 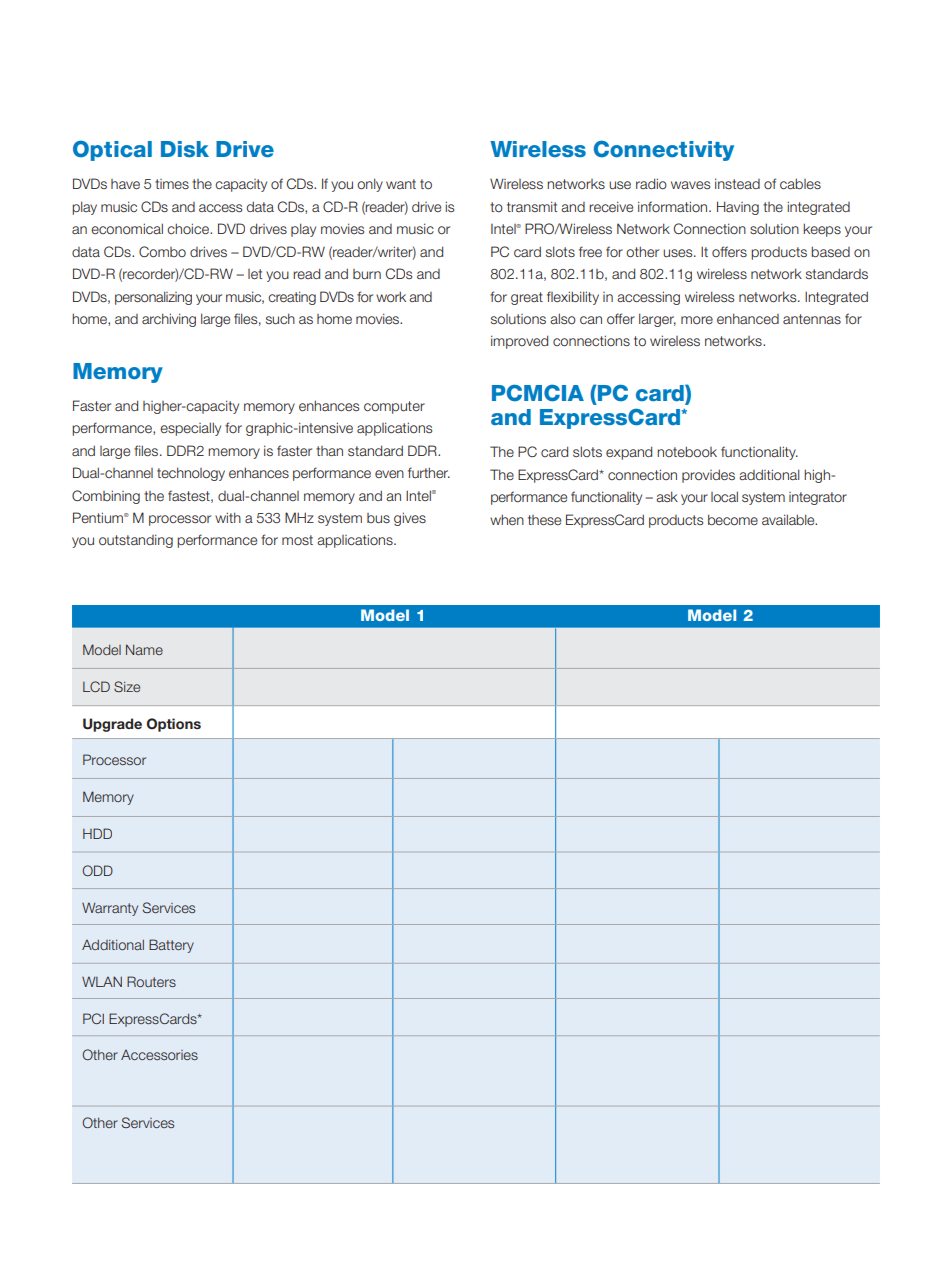 I want to click on enhanced, so click(x=748, y=318).
